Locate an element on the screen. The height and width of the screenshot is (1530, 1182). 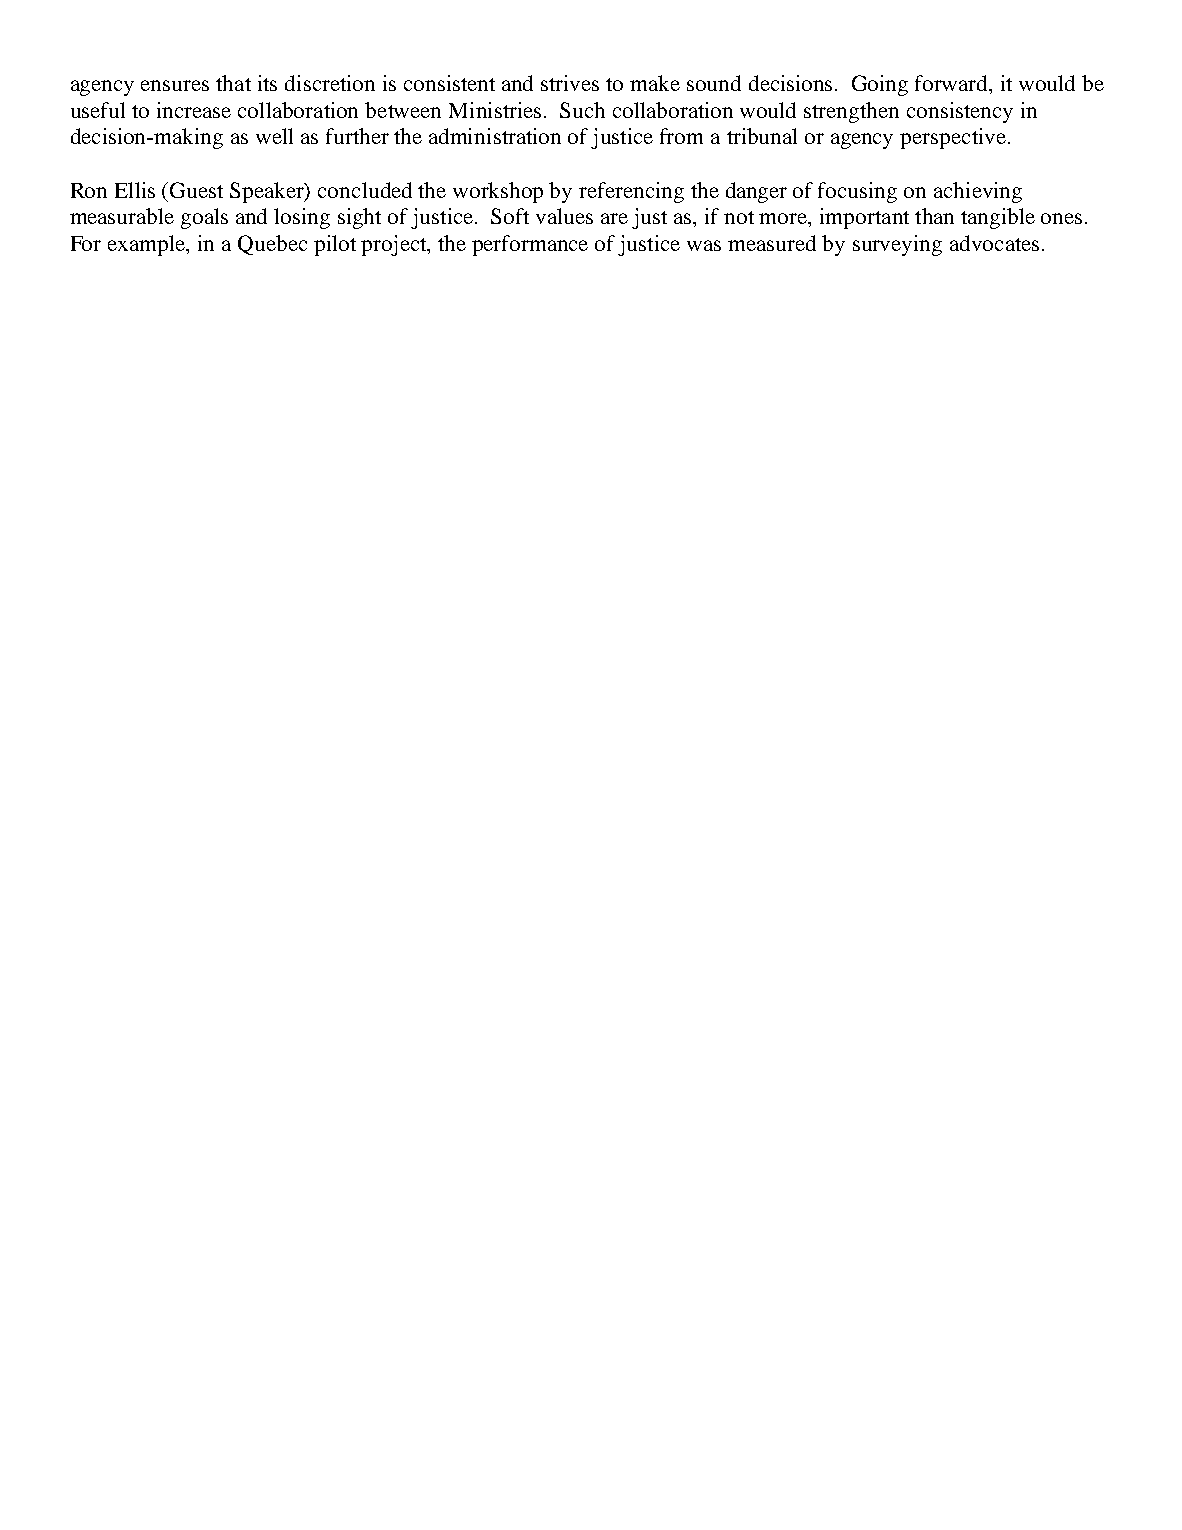
forward is located at coordinates (953, 84).
